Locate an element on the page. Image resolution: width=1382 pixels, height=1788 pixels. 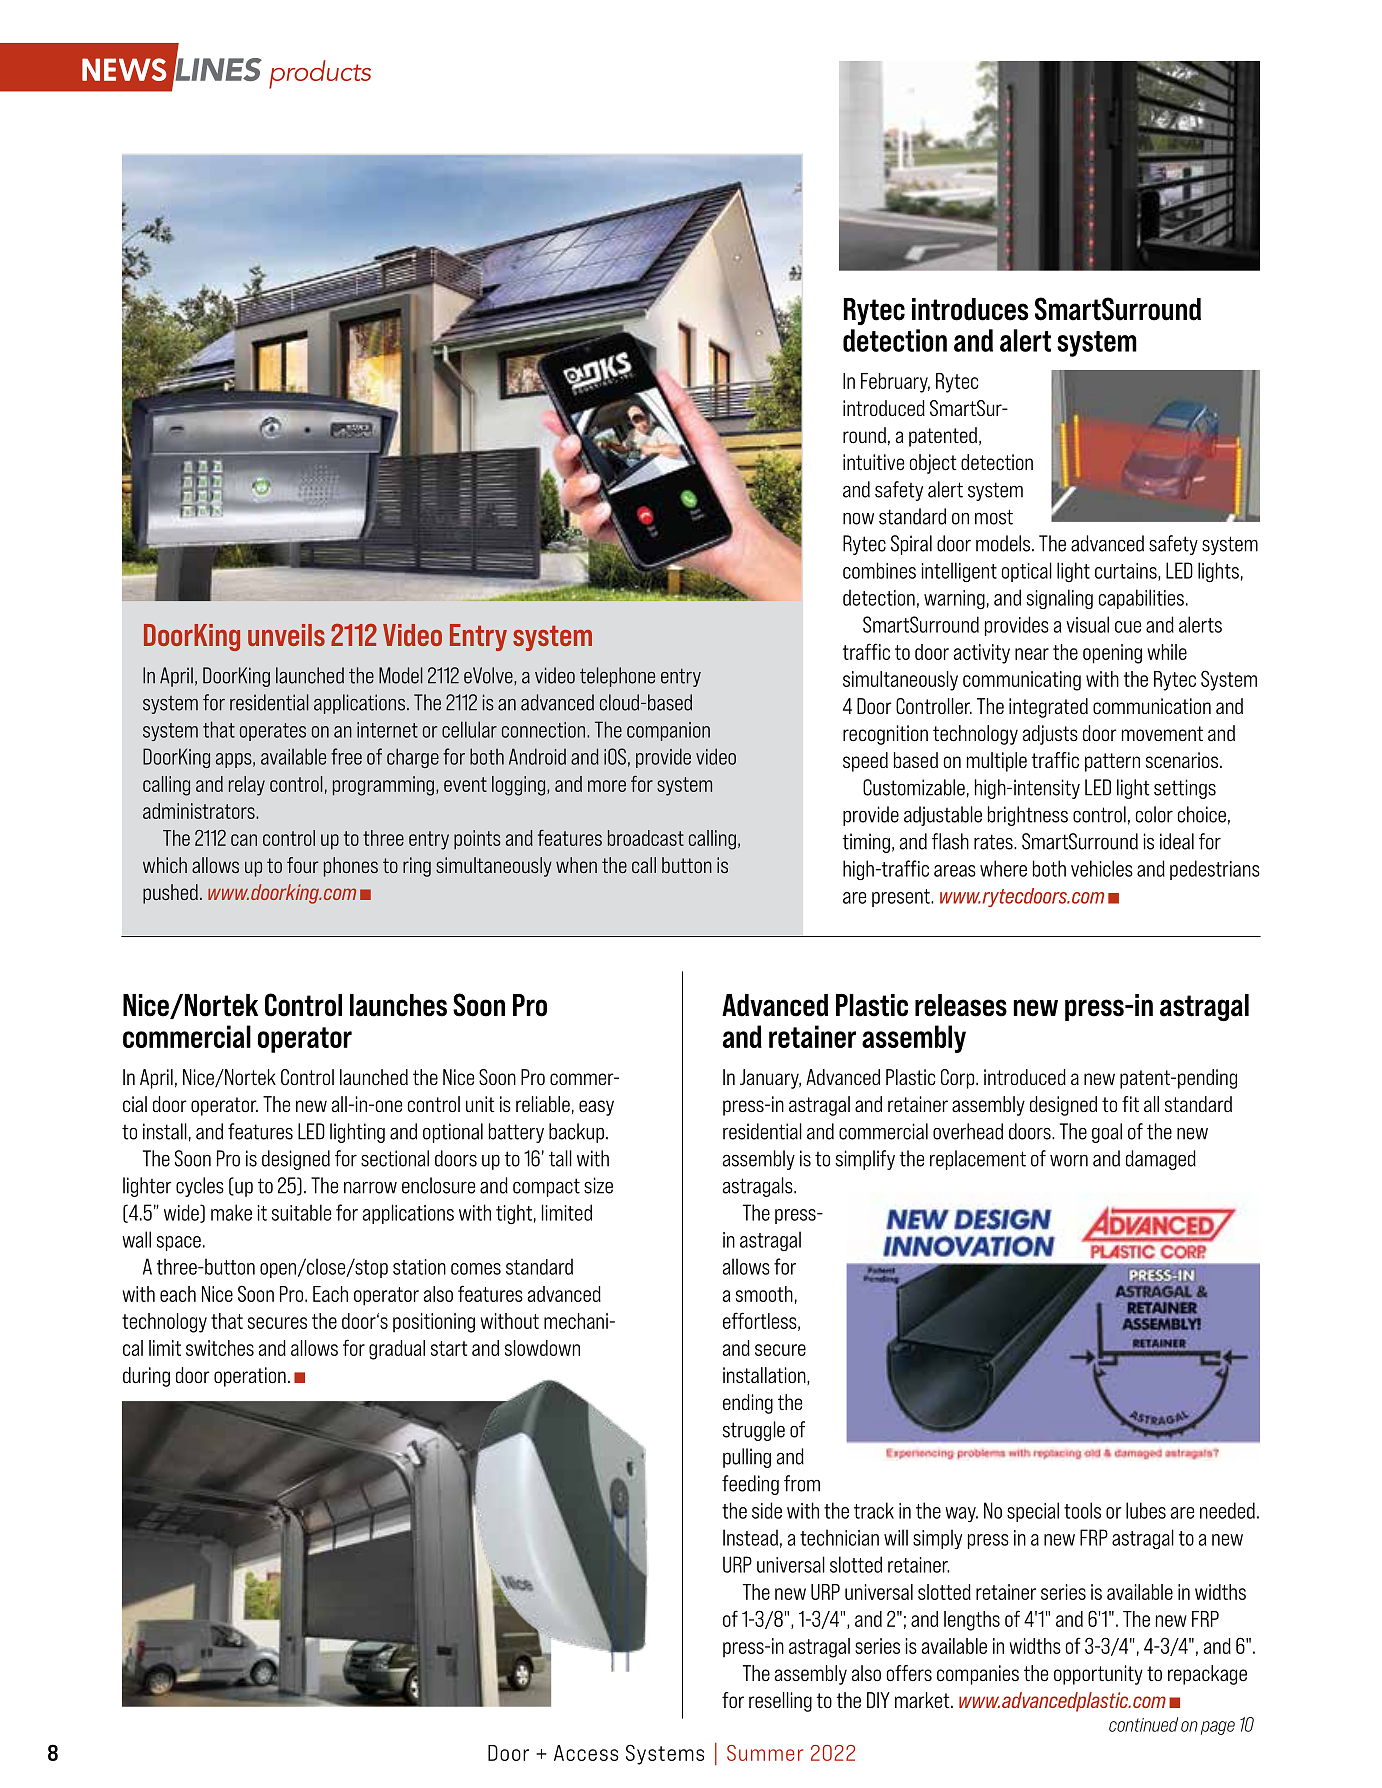
products is located at coordinates (320, 74).
